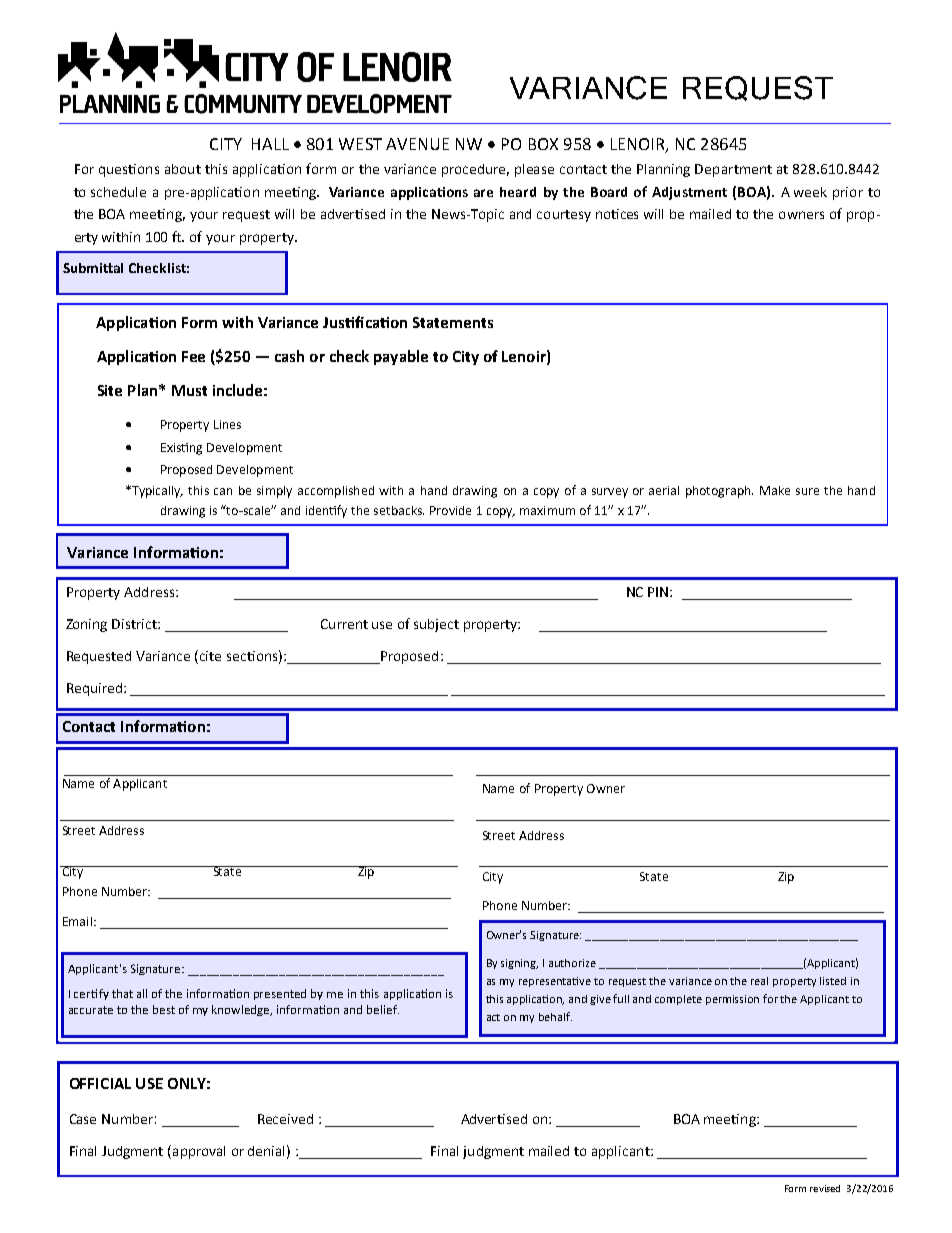 The height and width of the screenshot is (1233, 952). Describe the element at coordinates (401, 357) in the screenshot. I see `payable` at that location.
